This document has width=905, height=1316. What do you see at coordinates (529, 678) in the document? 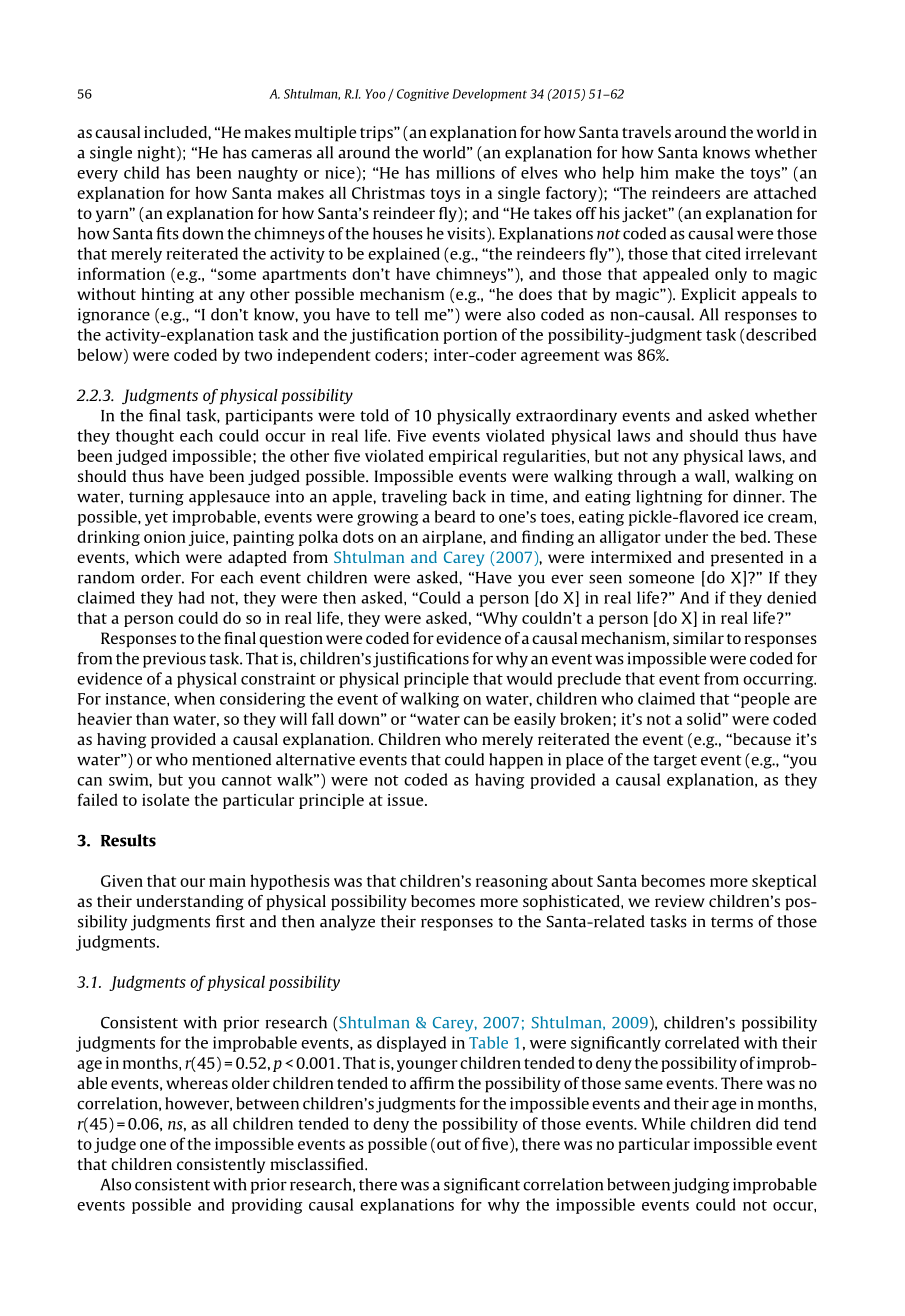
I see `would` at bounding box center [529, 678].
